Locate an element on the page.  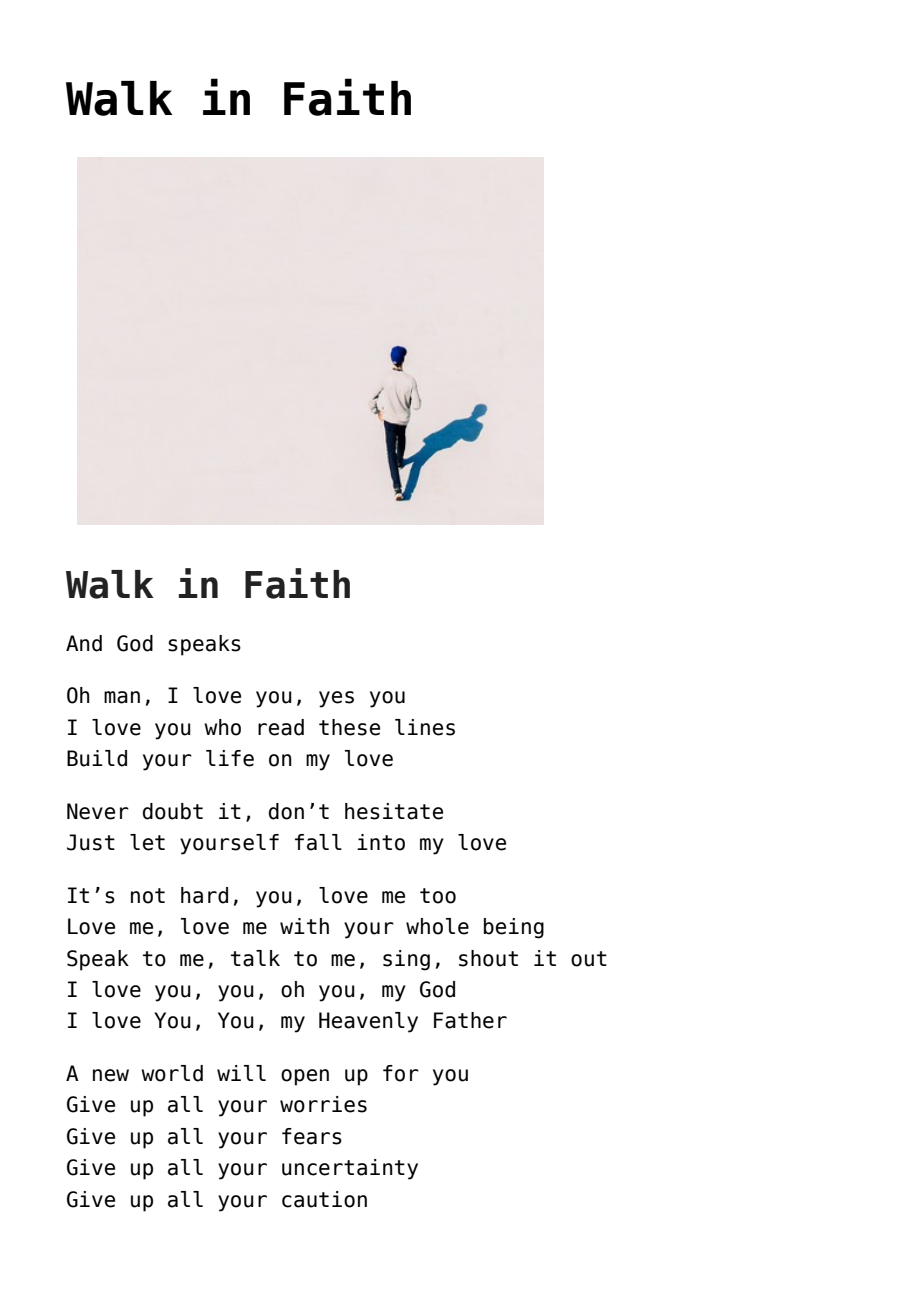
not is located at coordinates (148, 896).
